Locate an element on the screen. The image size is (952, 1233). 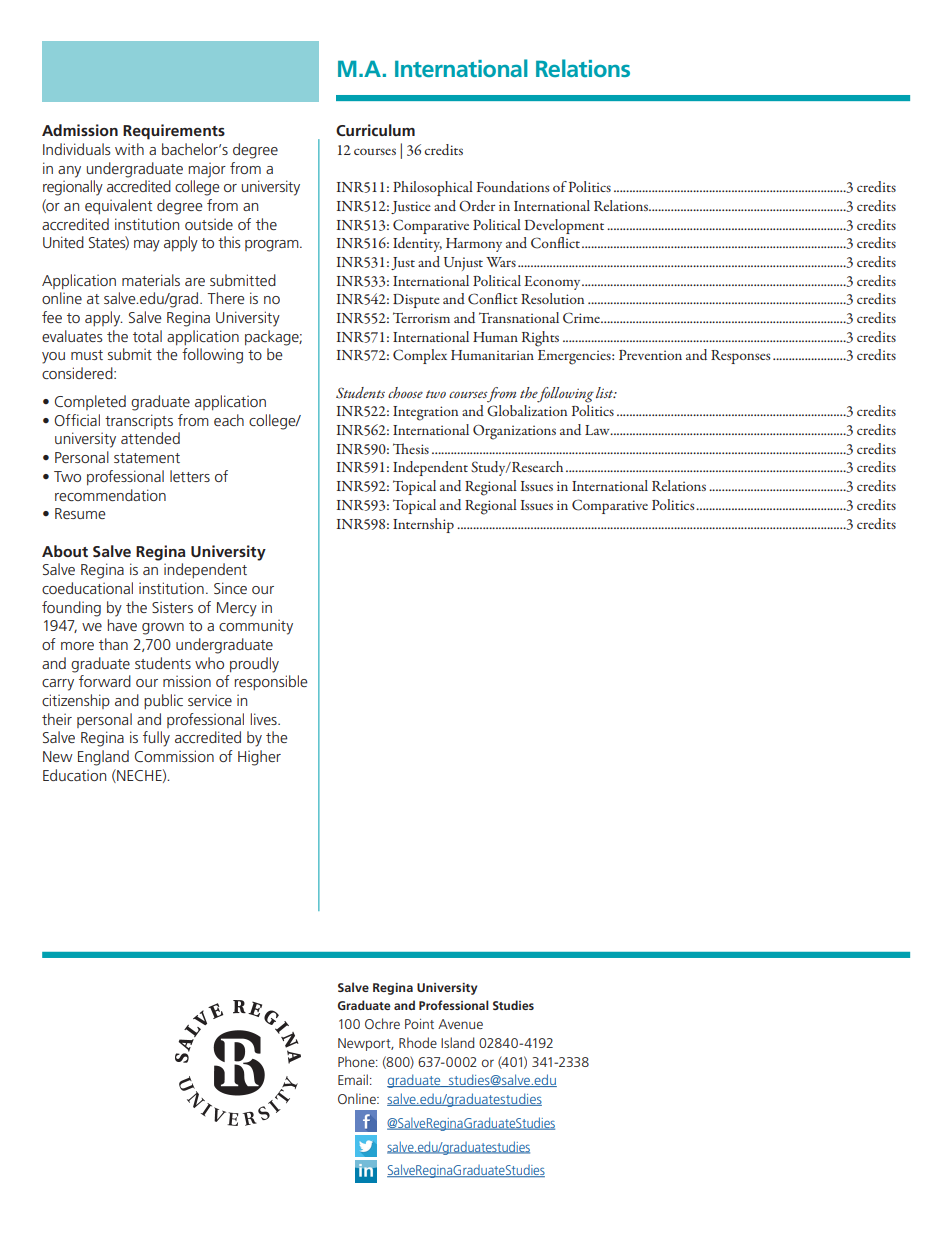
with is located at coordinates (129, 149).
